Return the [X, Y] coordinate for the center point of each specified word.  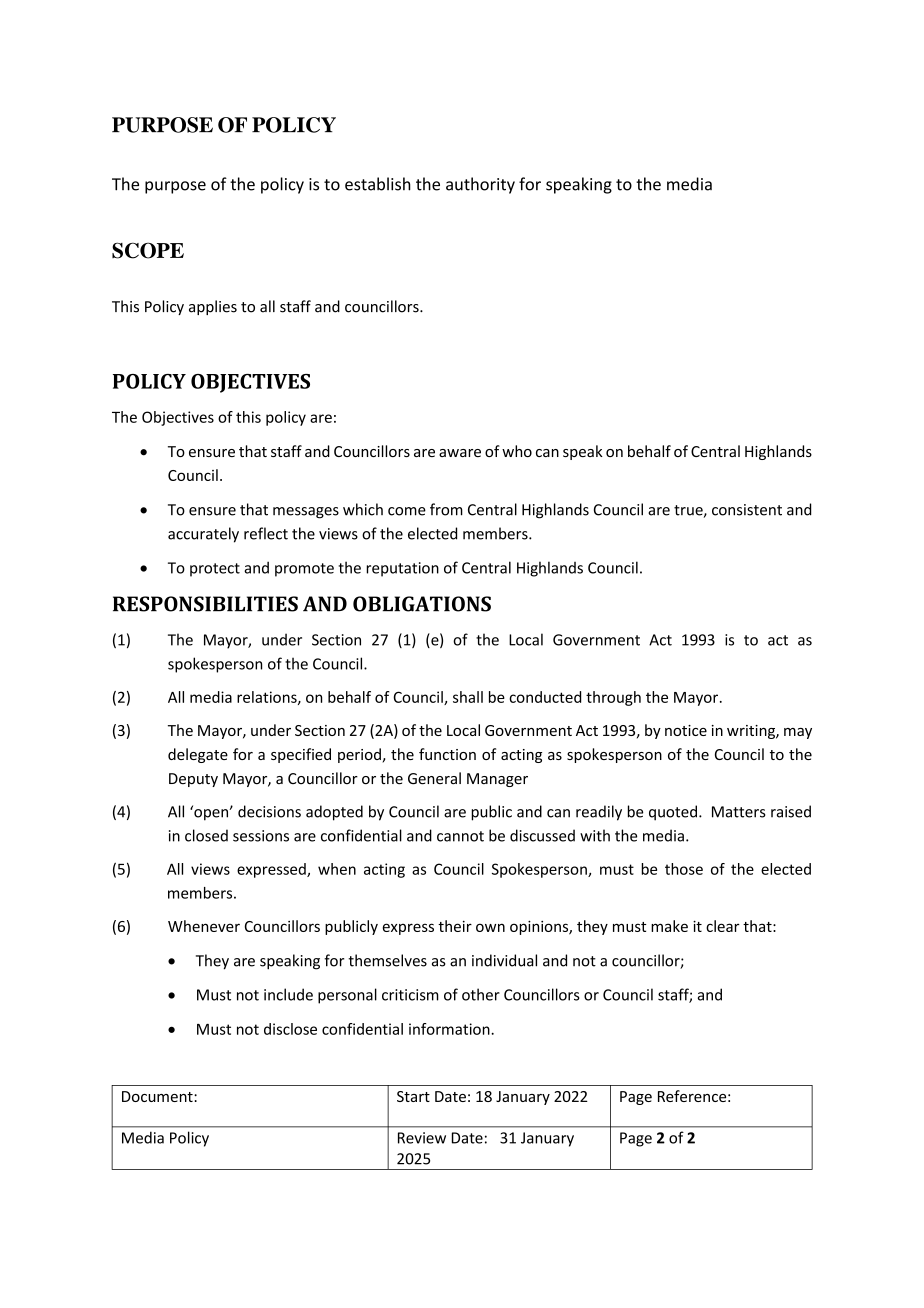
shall [468, 697]
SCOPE [148, 250]
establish [378, 184]
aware [460, 453]
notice [686, 730]
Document [158, 1096]
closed [206, 835]
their [455, 926]
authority [480, 185]
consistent [747, 510]
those [684, 869]
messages [306, 513]
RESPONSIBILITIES [205, 604]
